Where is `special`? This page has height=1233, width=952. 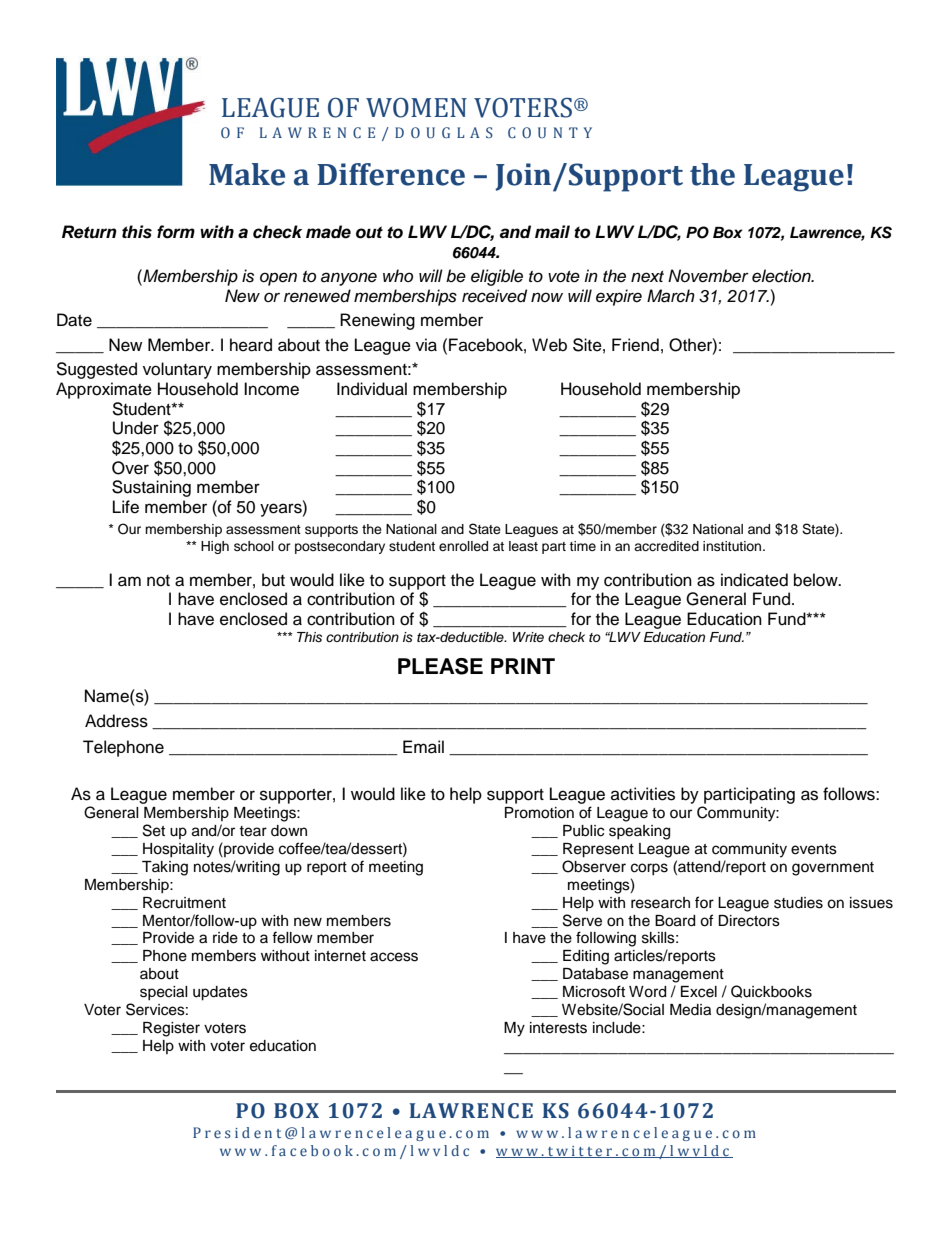
special is located at coordinates (164, 993).
